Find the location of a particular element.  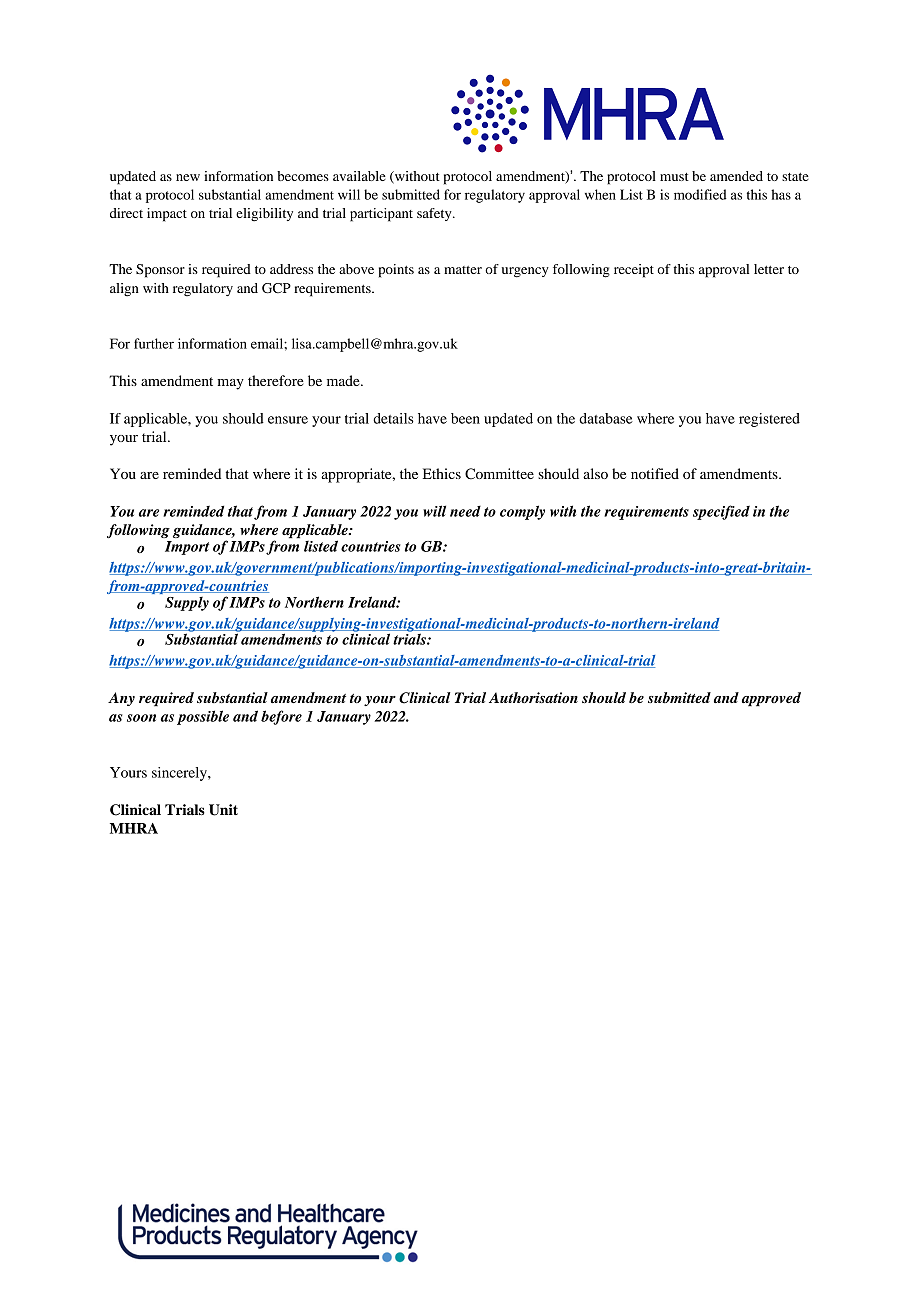

further is located at coordinates (154, 343).
